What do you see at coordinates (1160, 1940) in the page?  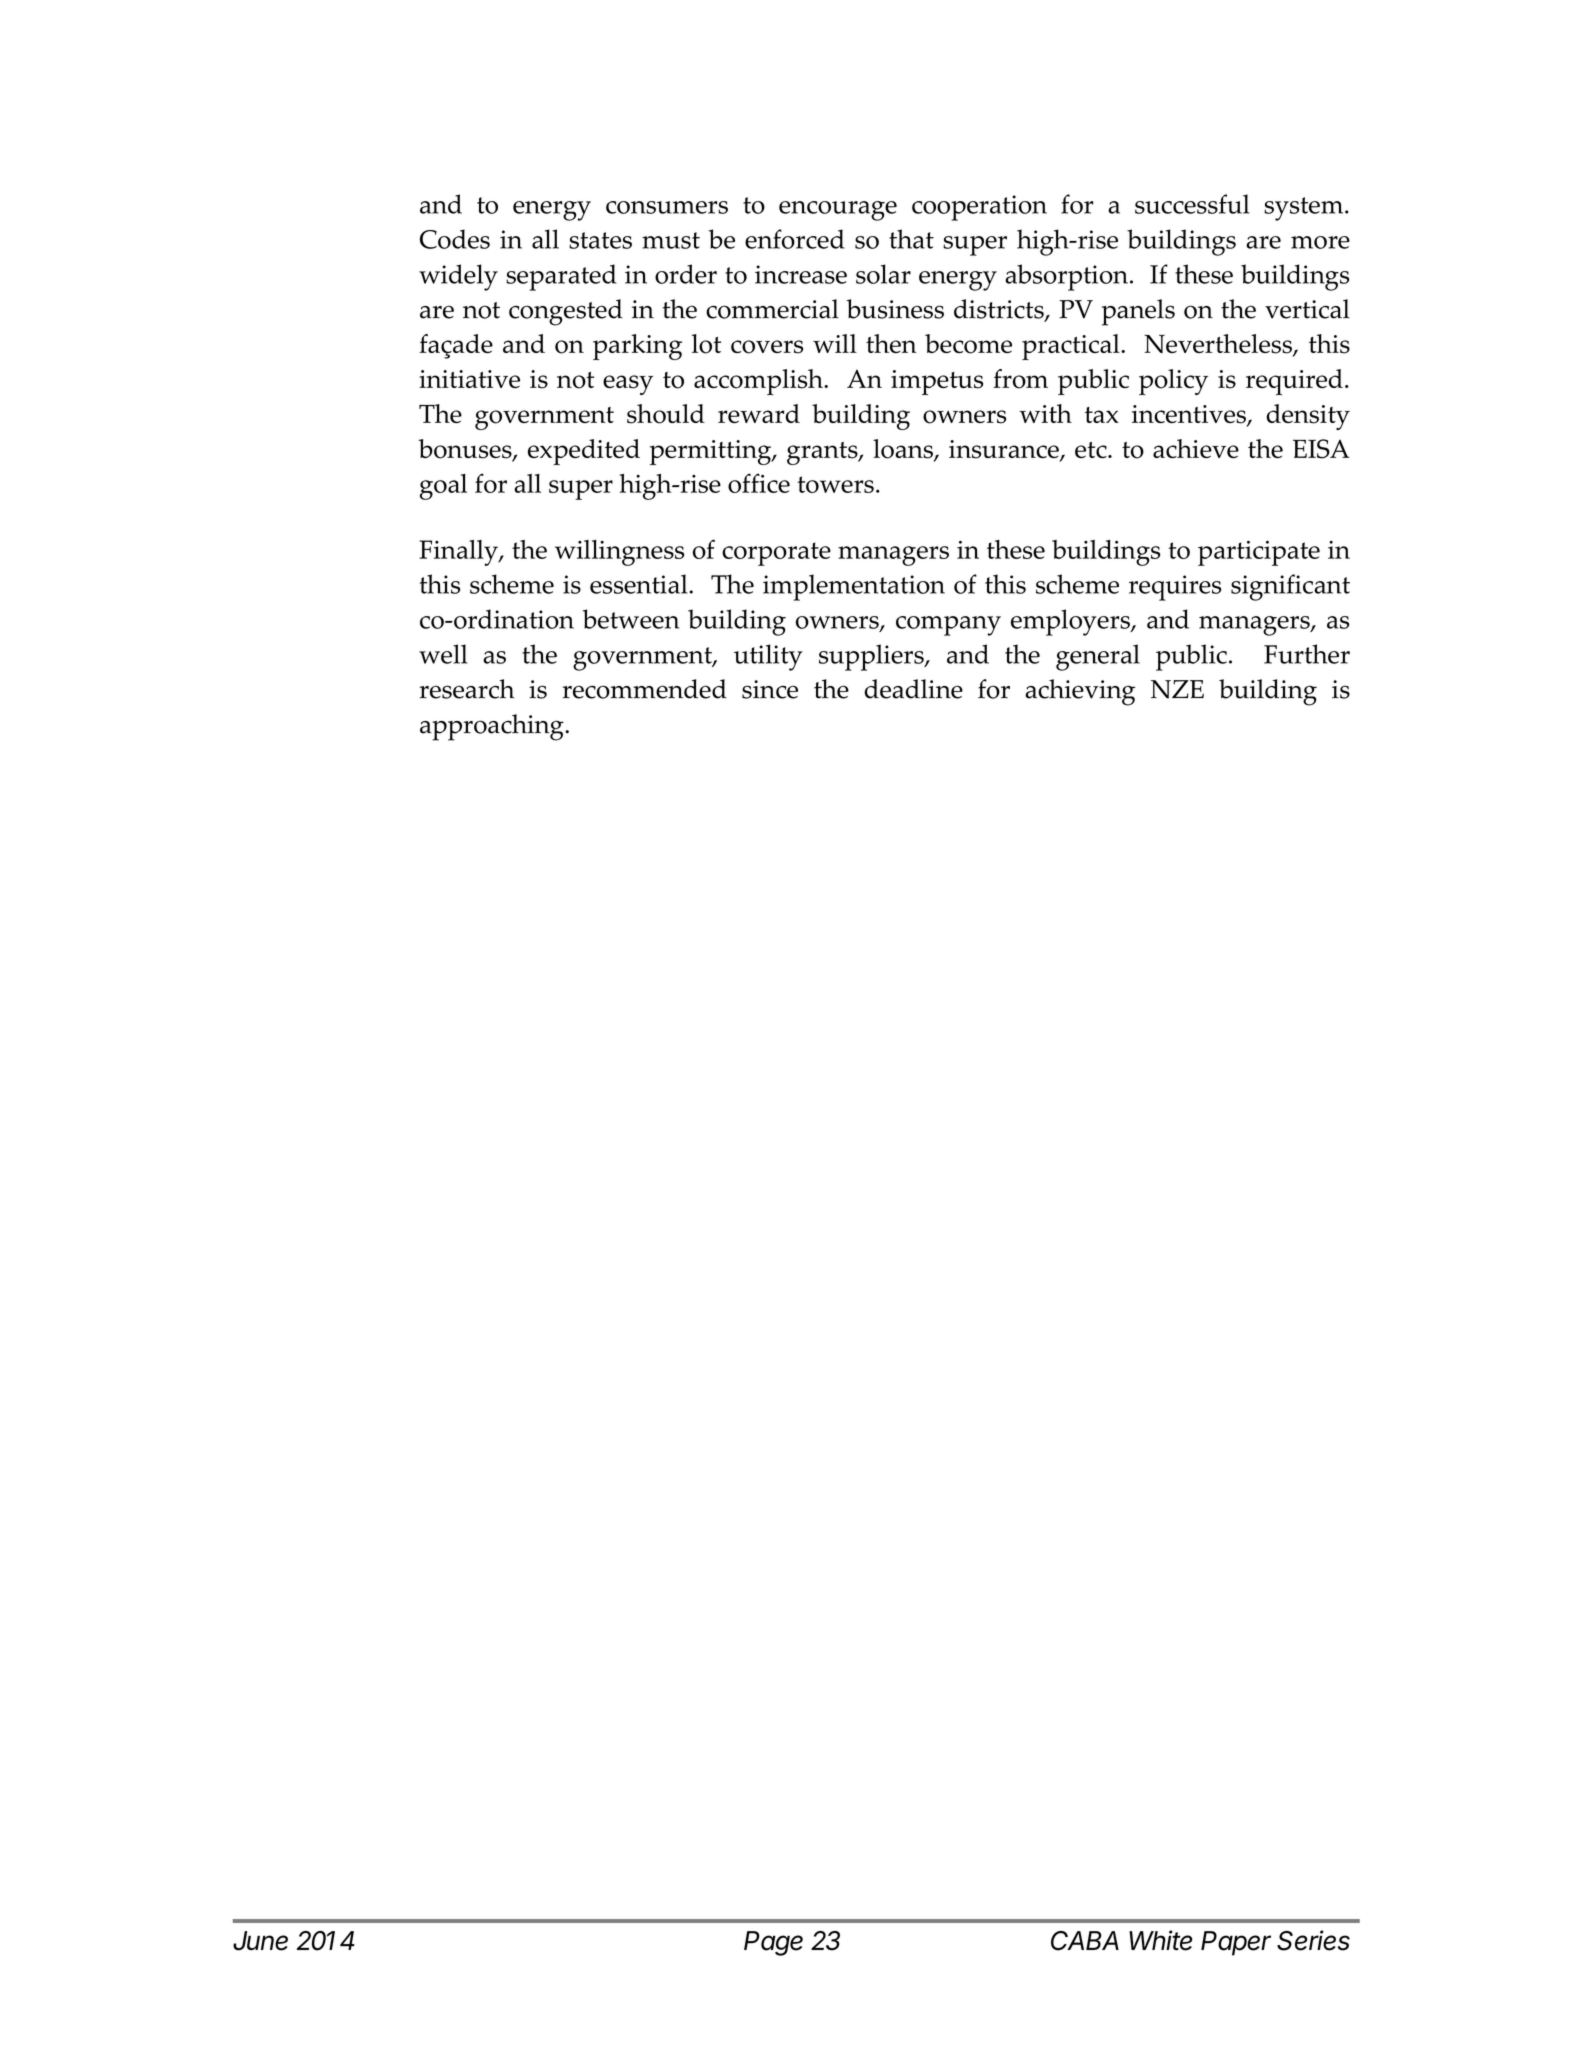 I see `White` at bounding box center [1160, 1940].
